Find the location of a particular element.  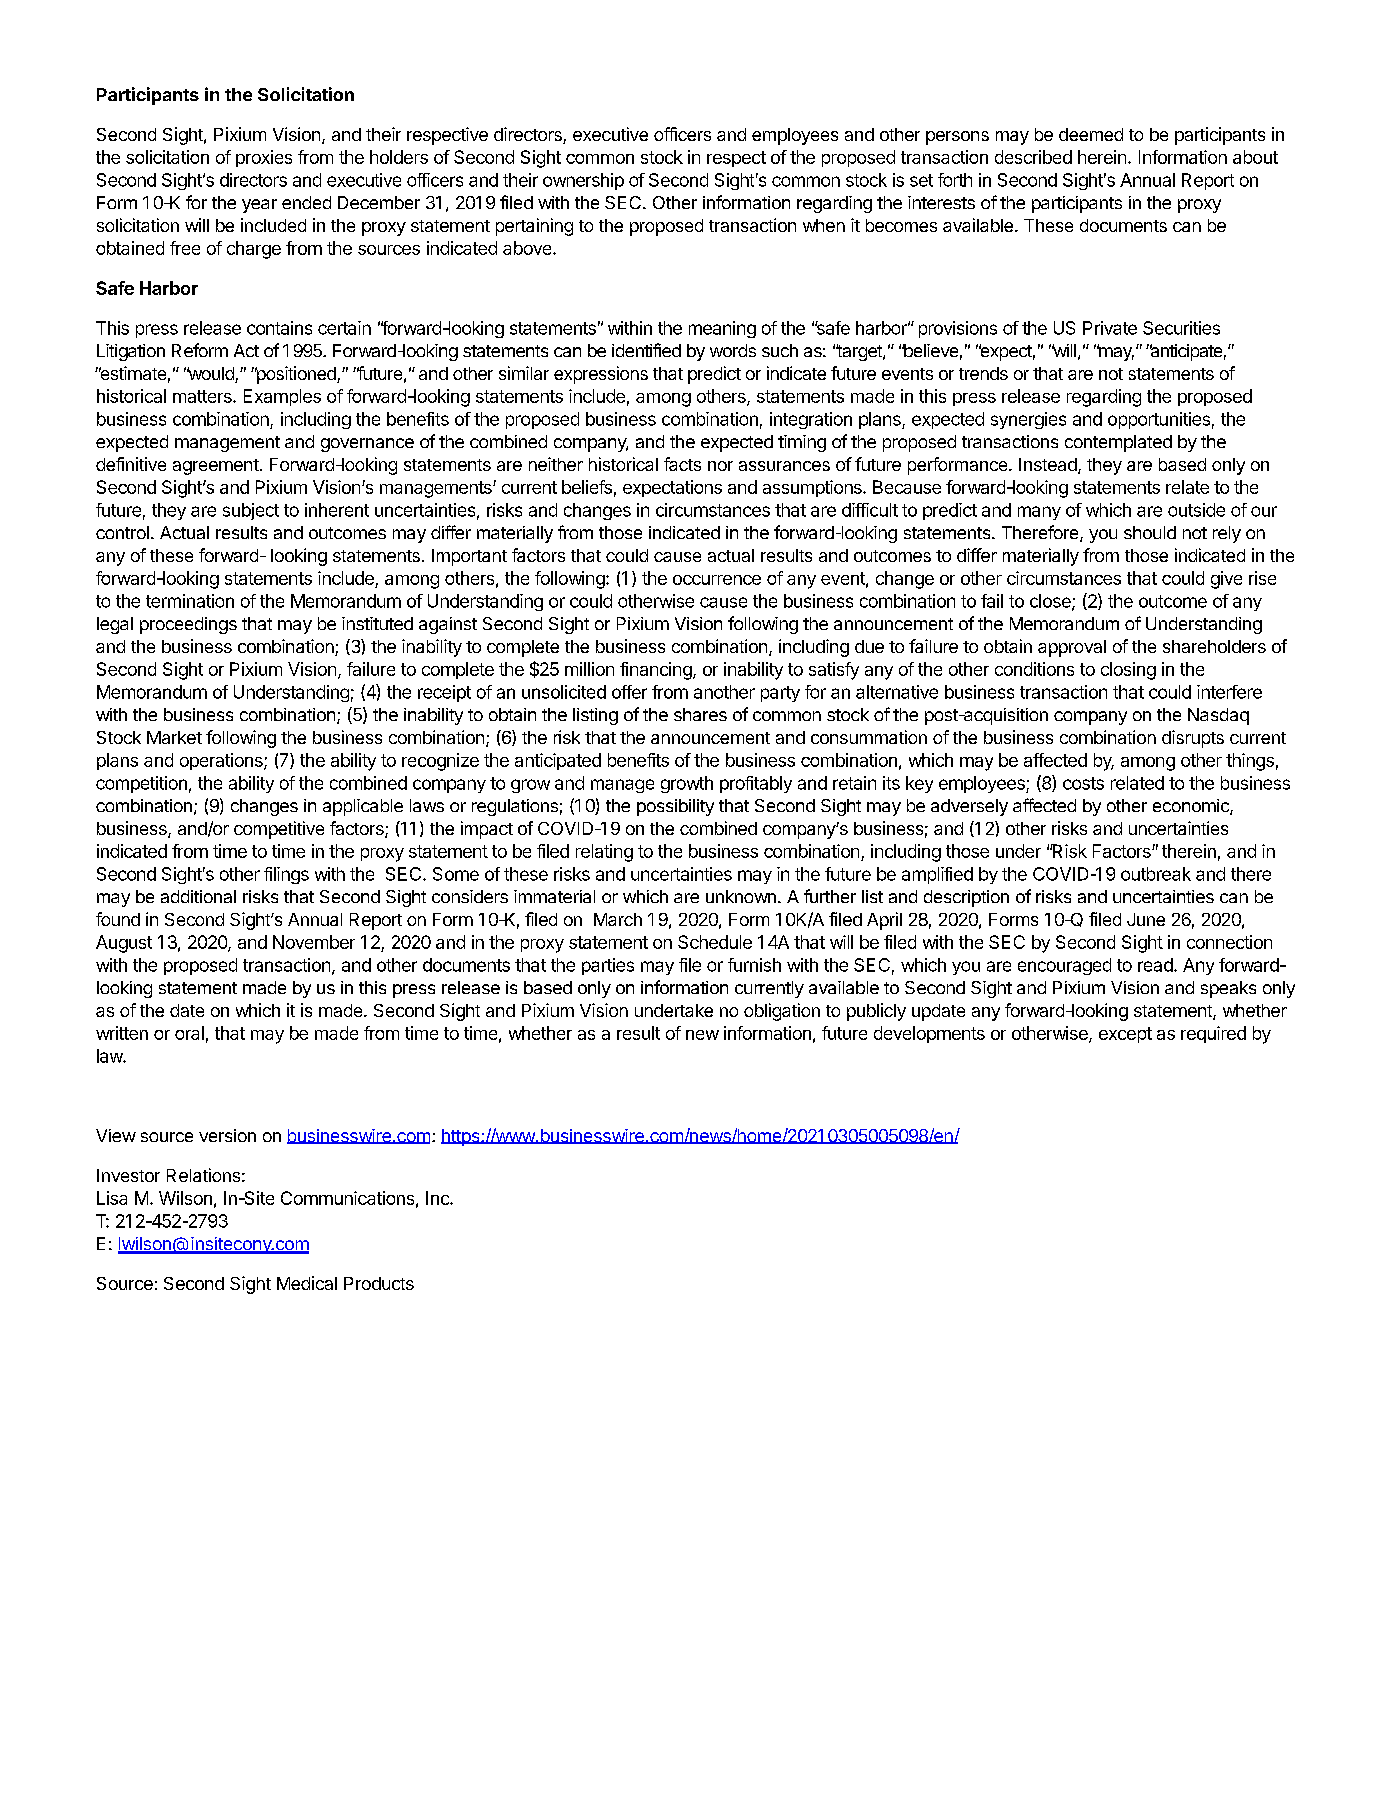

possibility is located at coordinates (675, 807).
